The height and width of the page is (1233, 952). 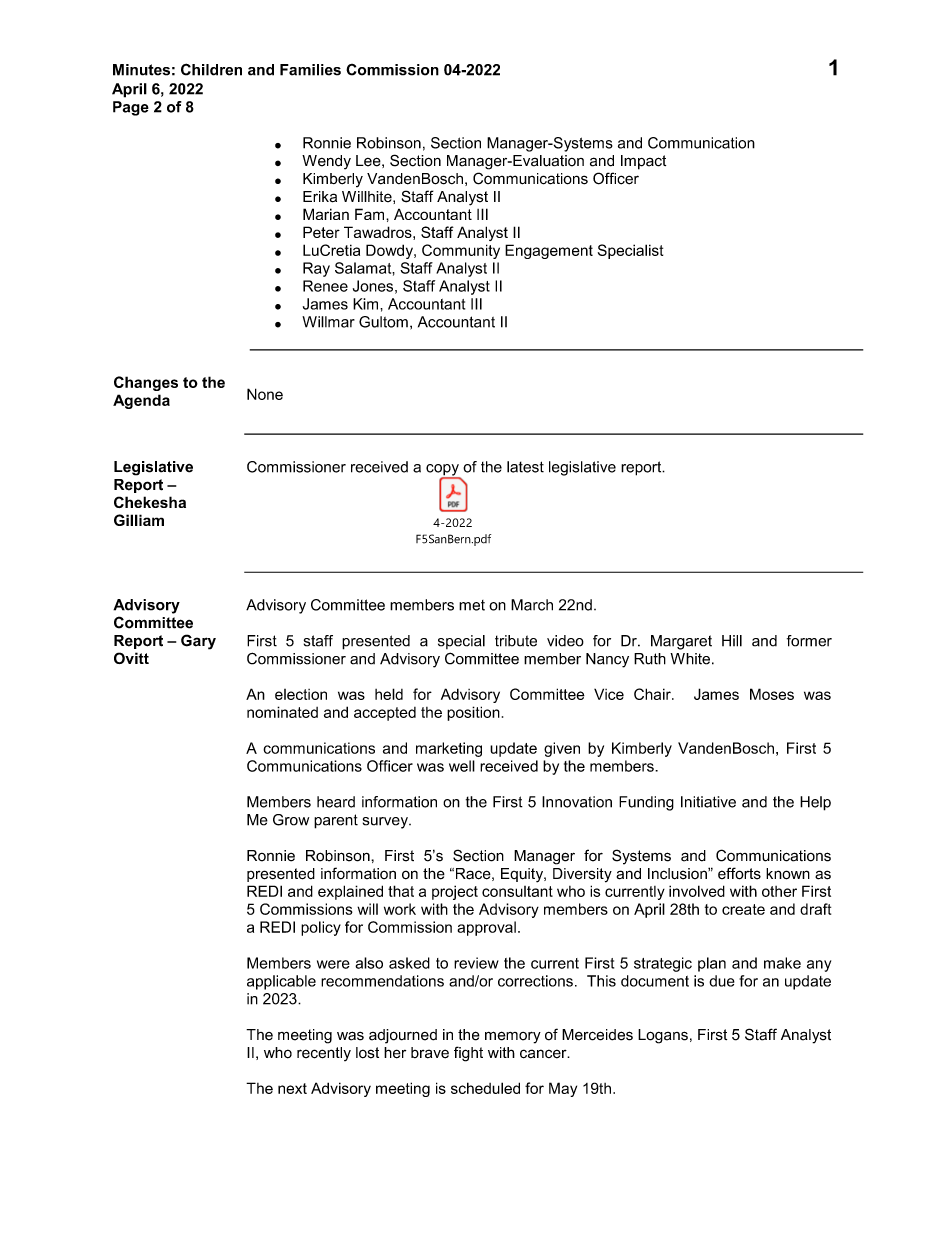 What do you see at coordinates (443, 471) in the page?
I see `copy` at bounding box center [443, 471].
